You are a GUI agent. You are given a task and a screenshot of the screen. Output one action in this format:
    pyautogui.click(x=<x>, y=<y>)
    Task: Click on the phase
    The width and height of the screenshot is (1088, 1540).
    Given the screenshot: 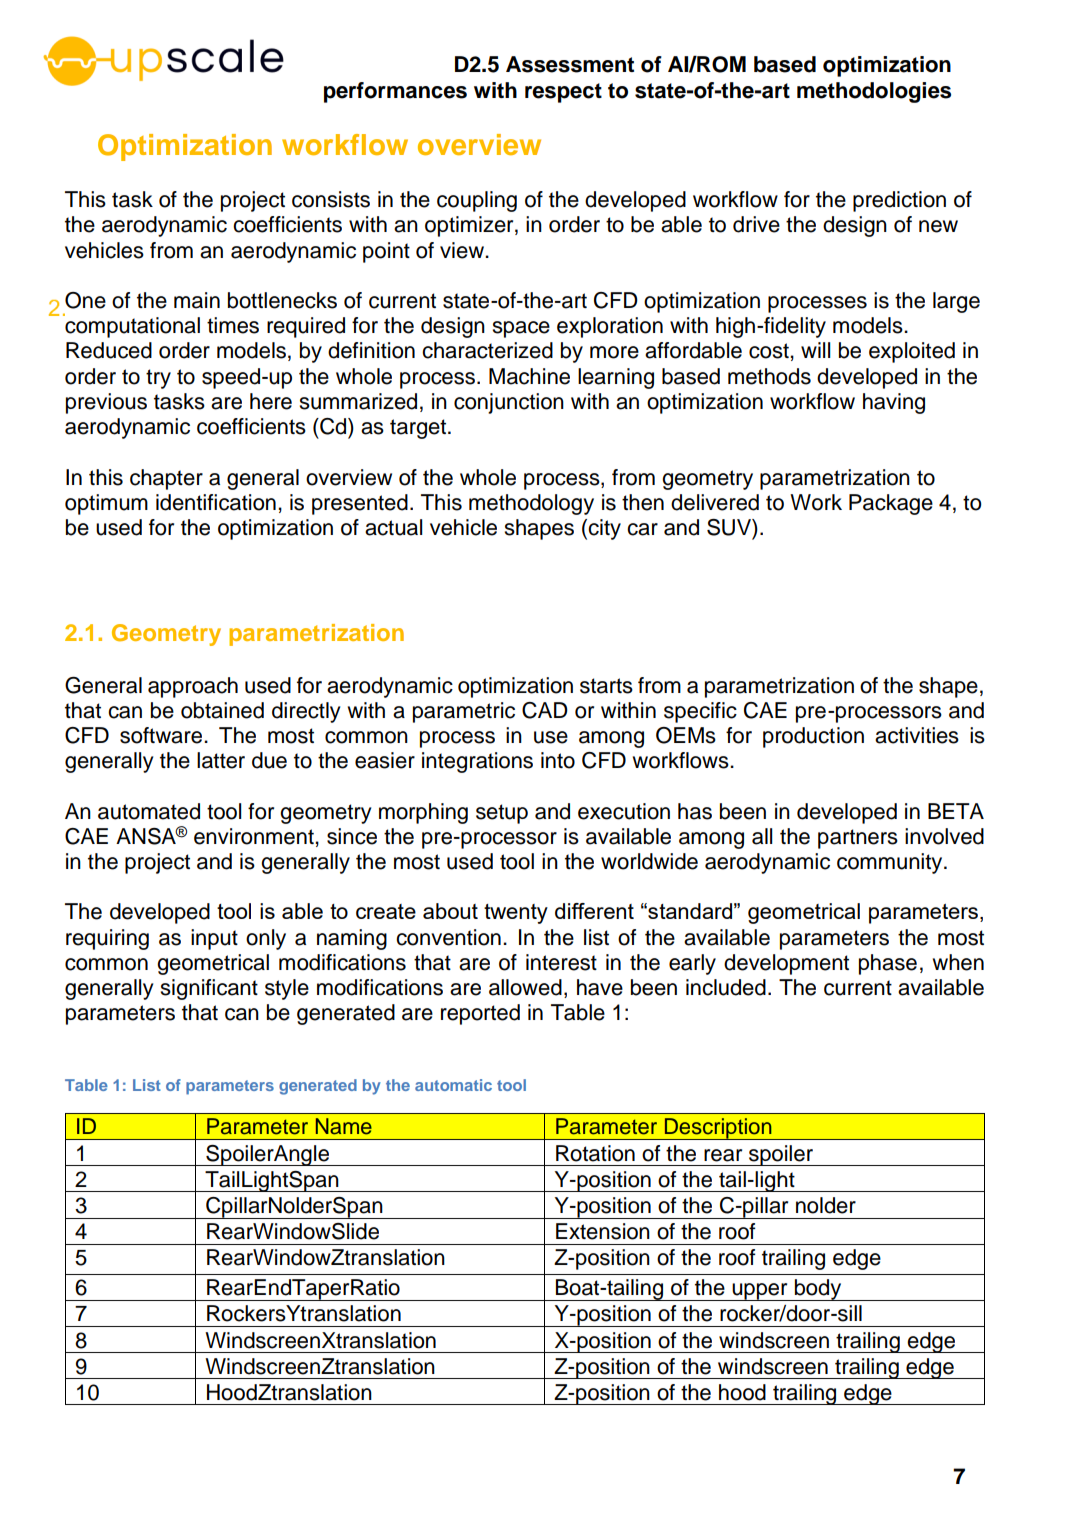 What is the action you would take?
    pyautogui.click(x=888, y=964)
